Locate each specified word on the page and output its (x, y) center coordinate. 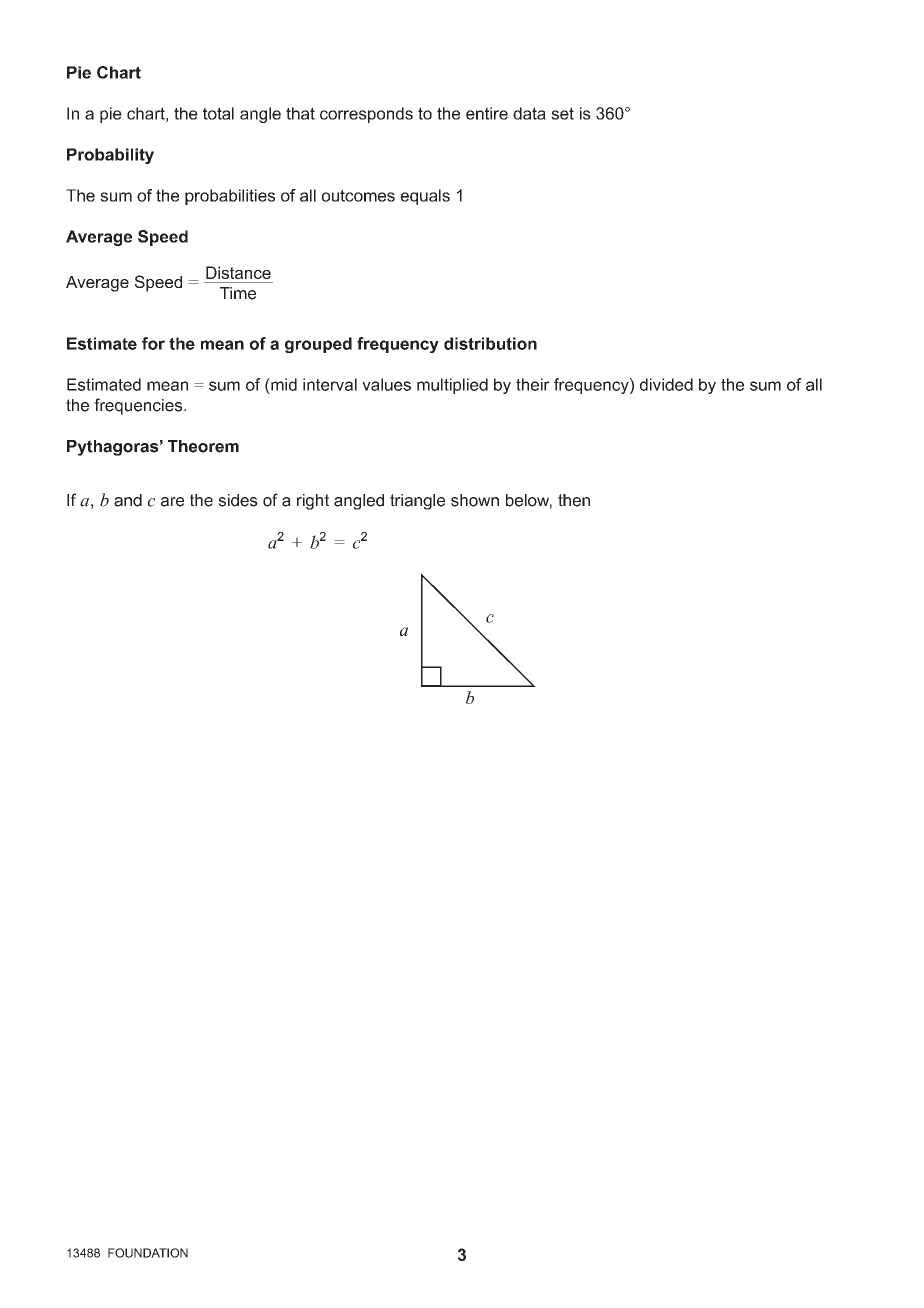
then (574, 500)
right (313, 502)
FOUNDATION (148, 1253)
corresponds (366, 115)
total (218, 113)
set (562, 113)
